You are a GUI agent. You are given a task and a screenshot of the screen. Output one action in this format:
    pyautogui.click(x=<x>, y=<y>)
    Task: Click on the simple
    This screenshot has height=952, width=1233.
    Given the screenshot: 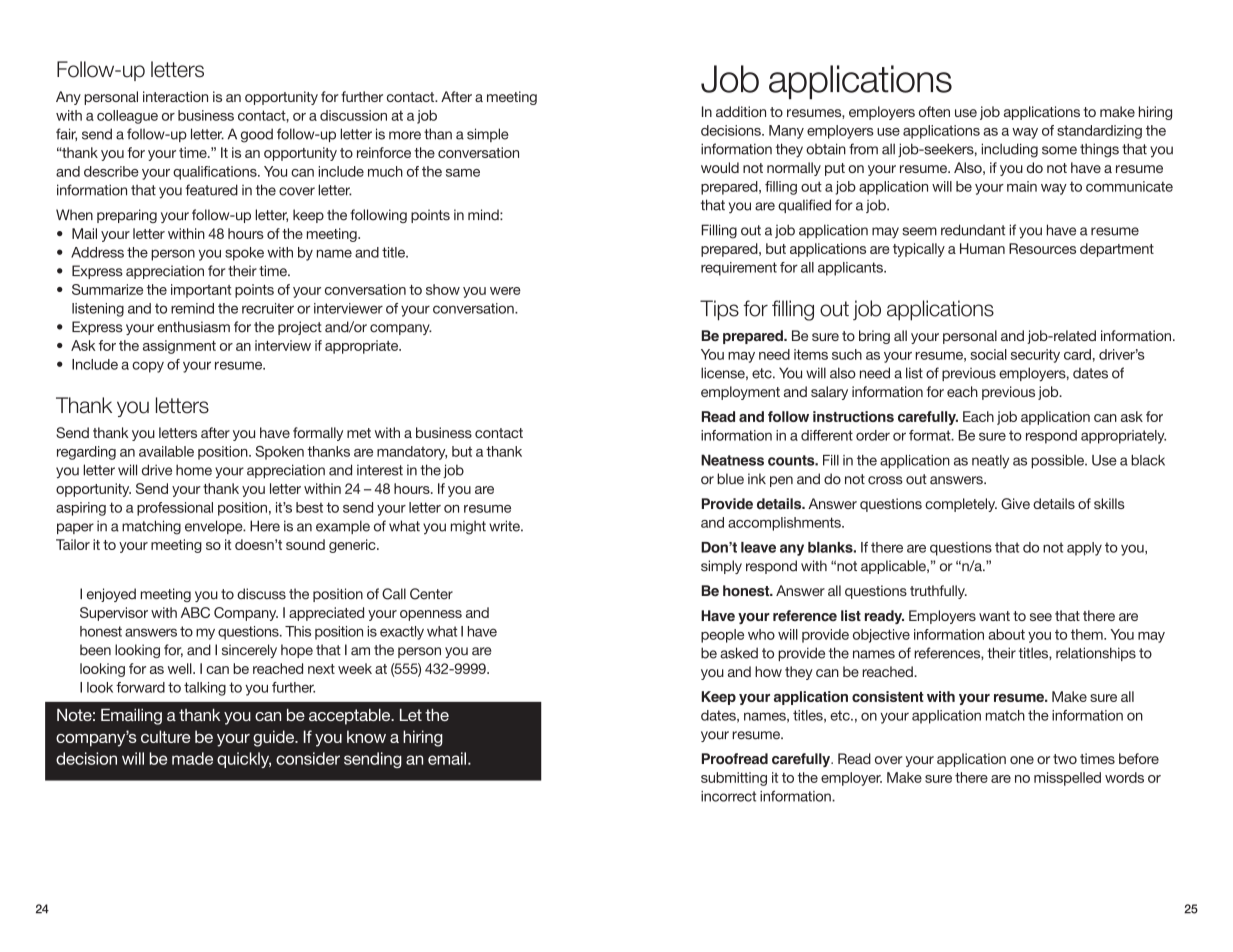 What is the action you would take?
    pyautogui.click(x=488, y=135)
